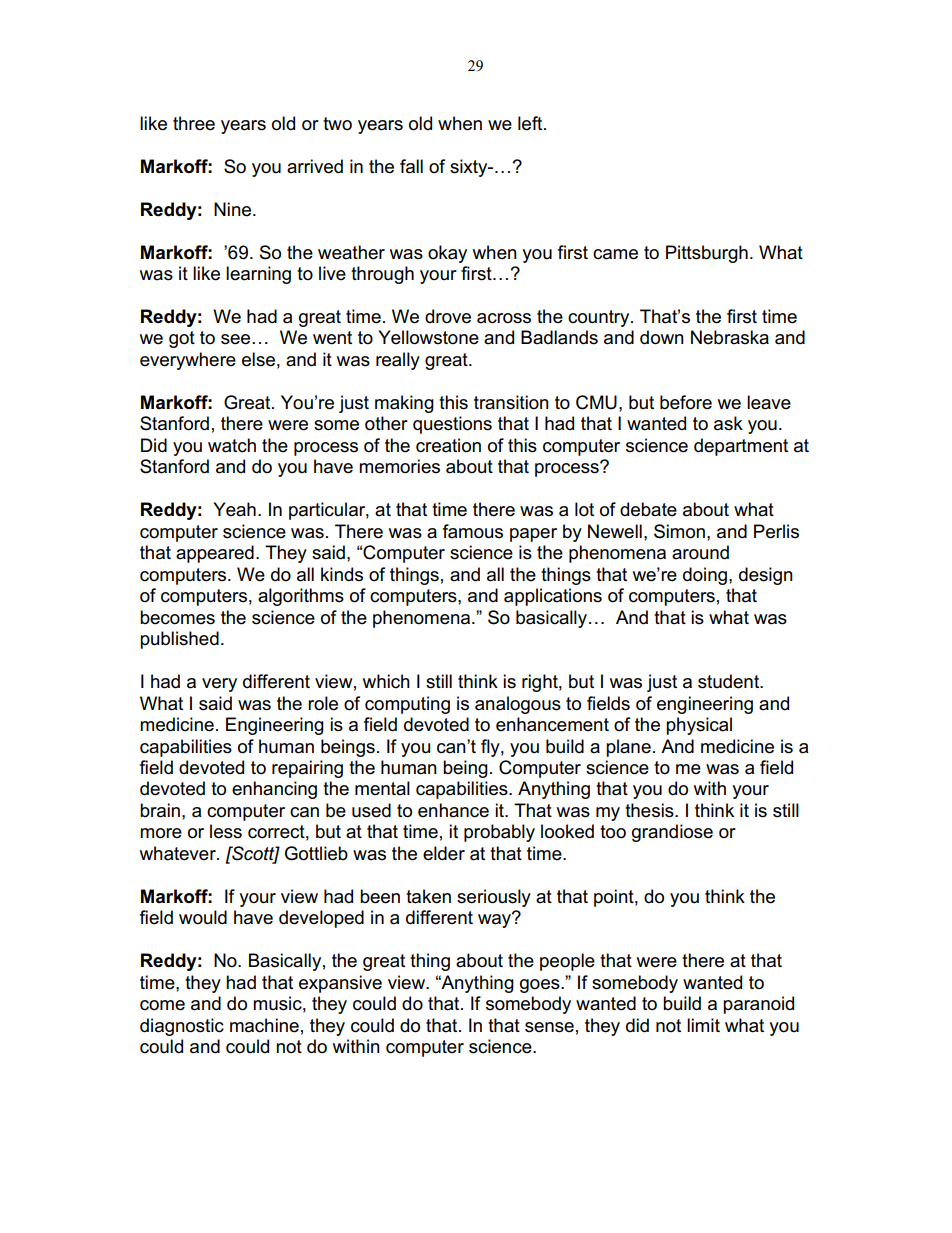 The image size is (952, 1233). Describe the element at coordinates (470, 168) in the screenshot. I see `sixty` at that location.
